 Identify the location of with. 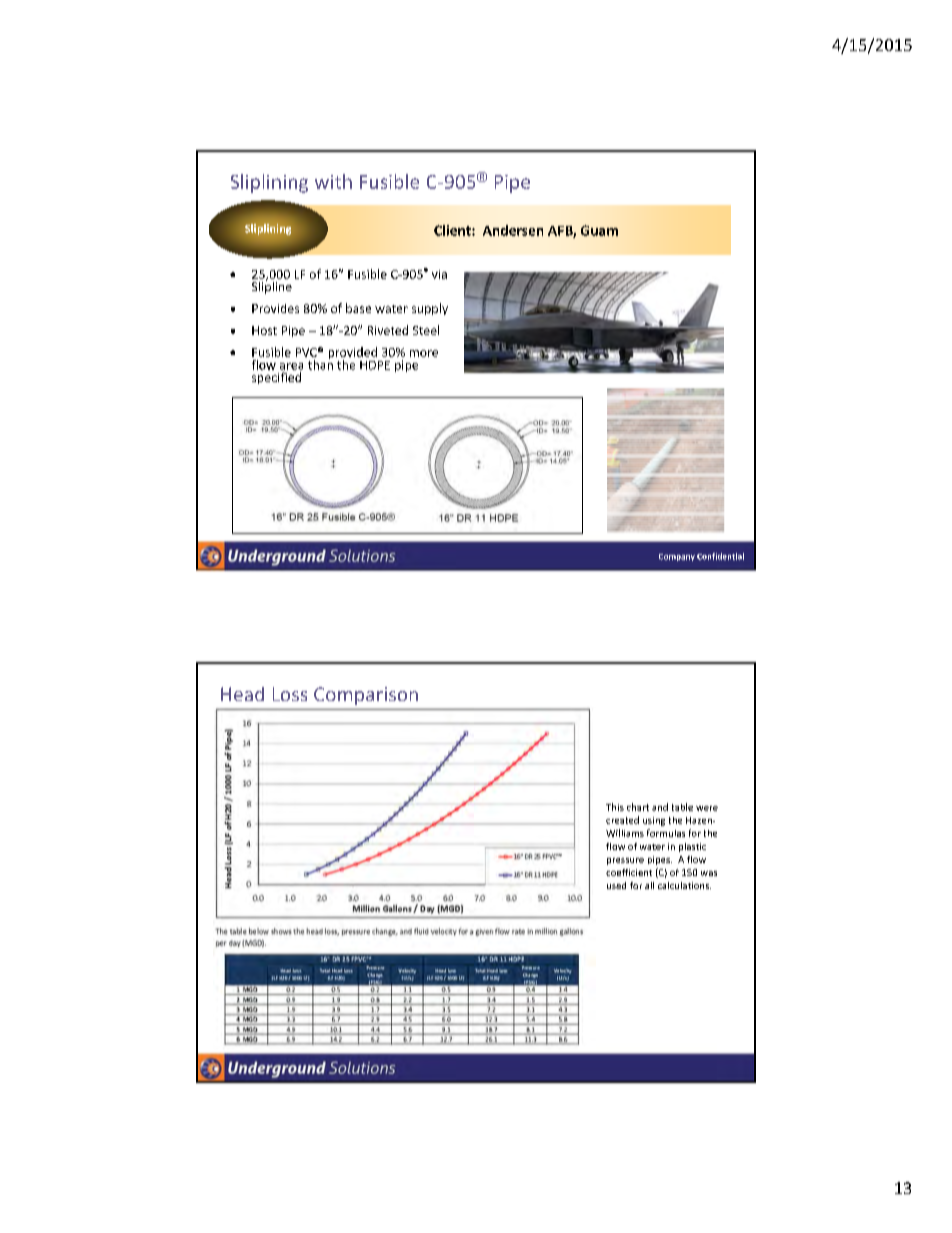
(333, 181).
